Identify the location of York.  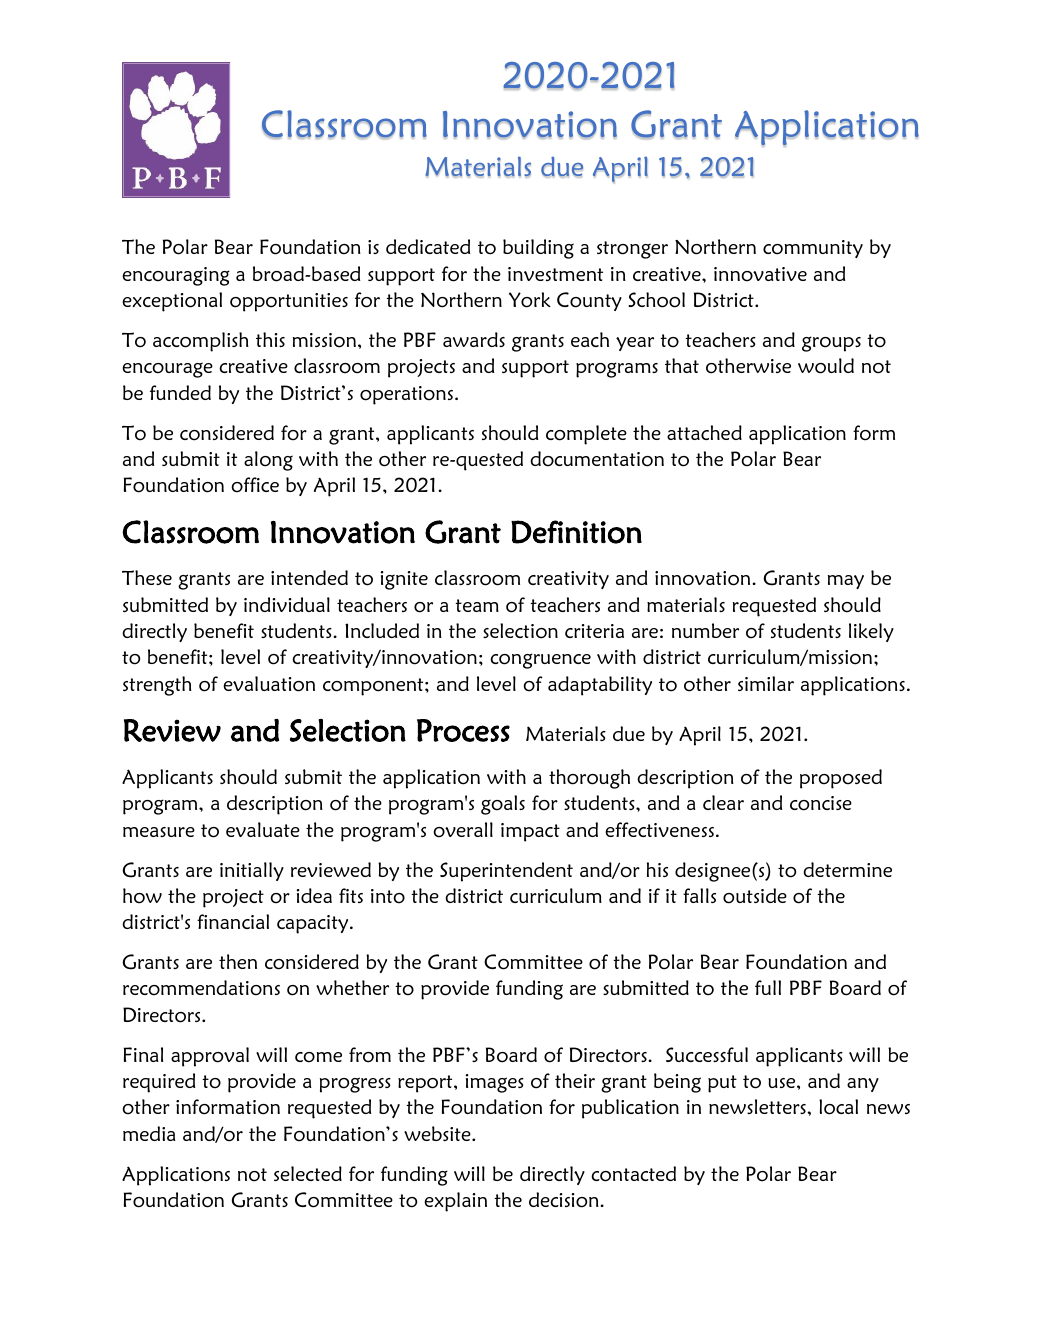
(530, 300).
